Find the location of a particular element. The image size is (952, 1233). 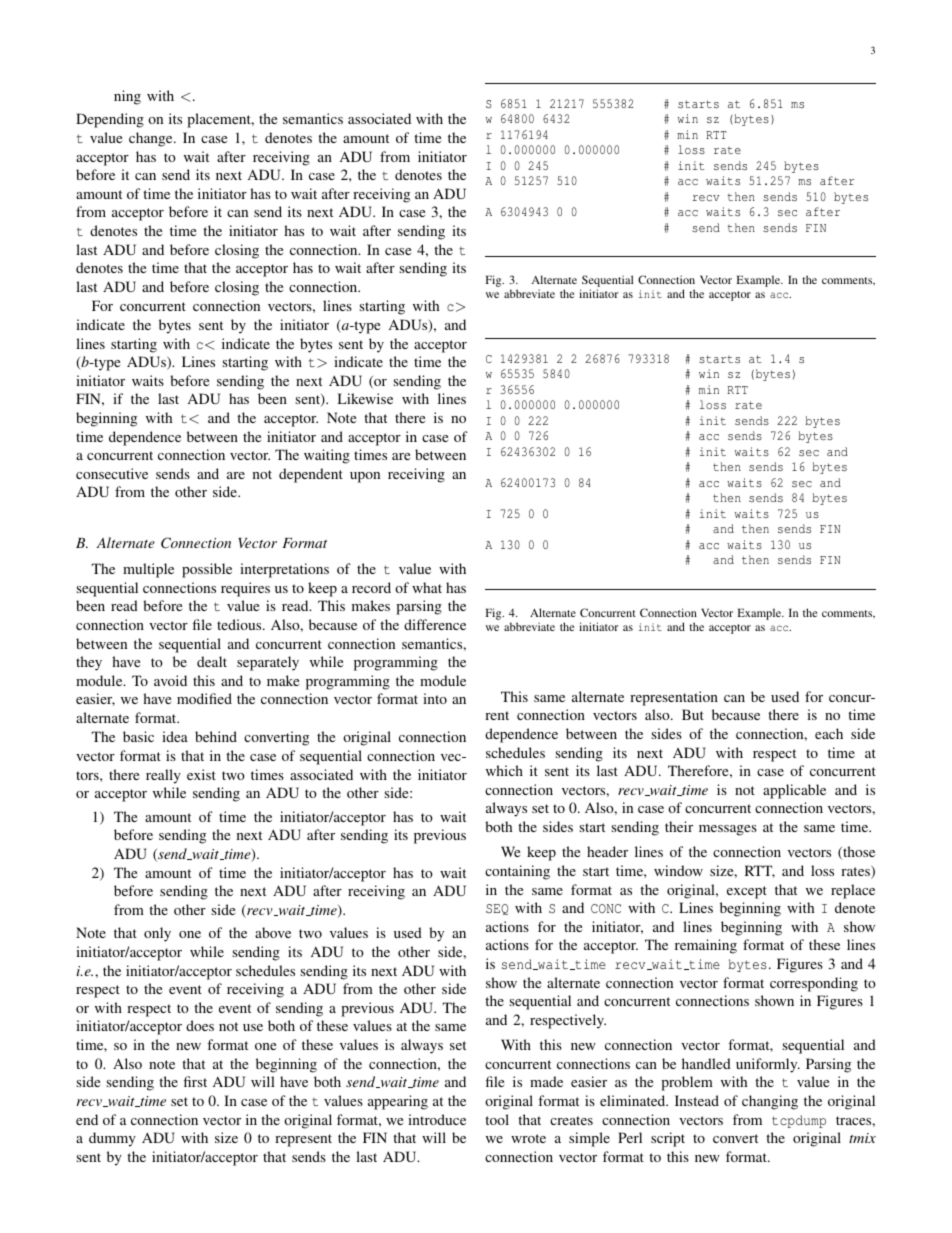

But is located at coordinates (693, 714).
